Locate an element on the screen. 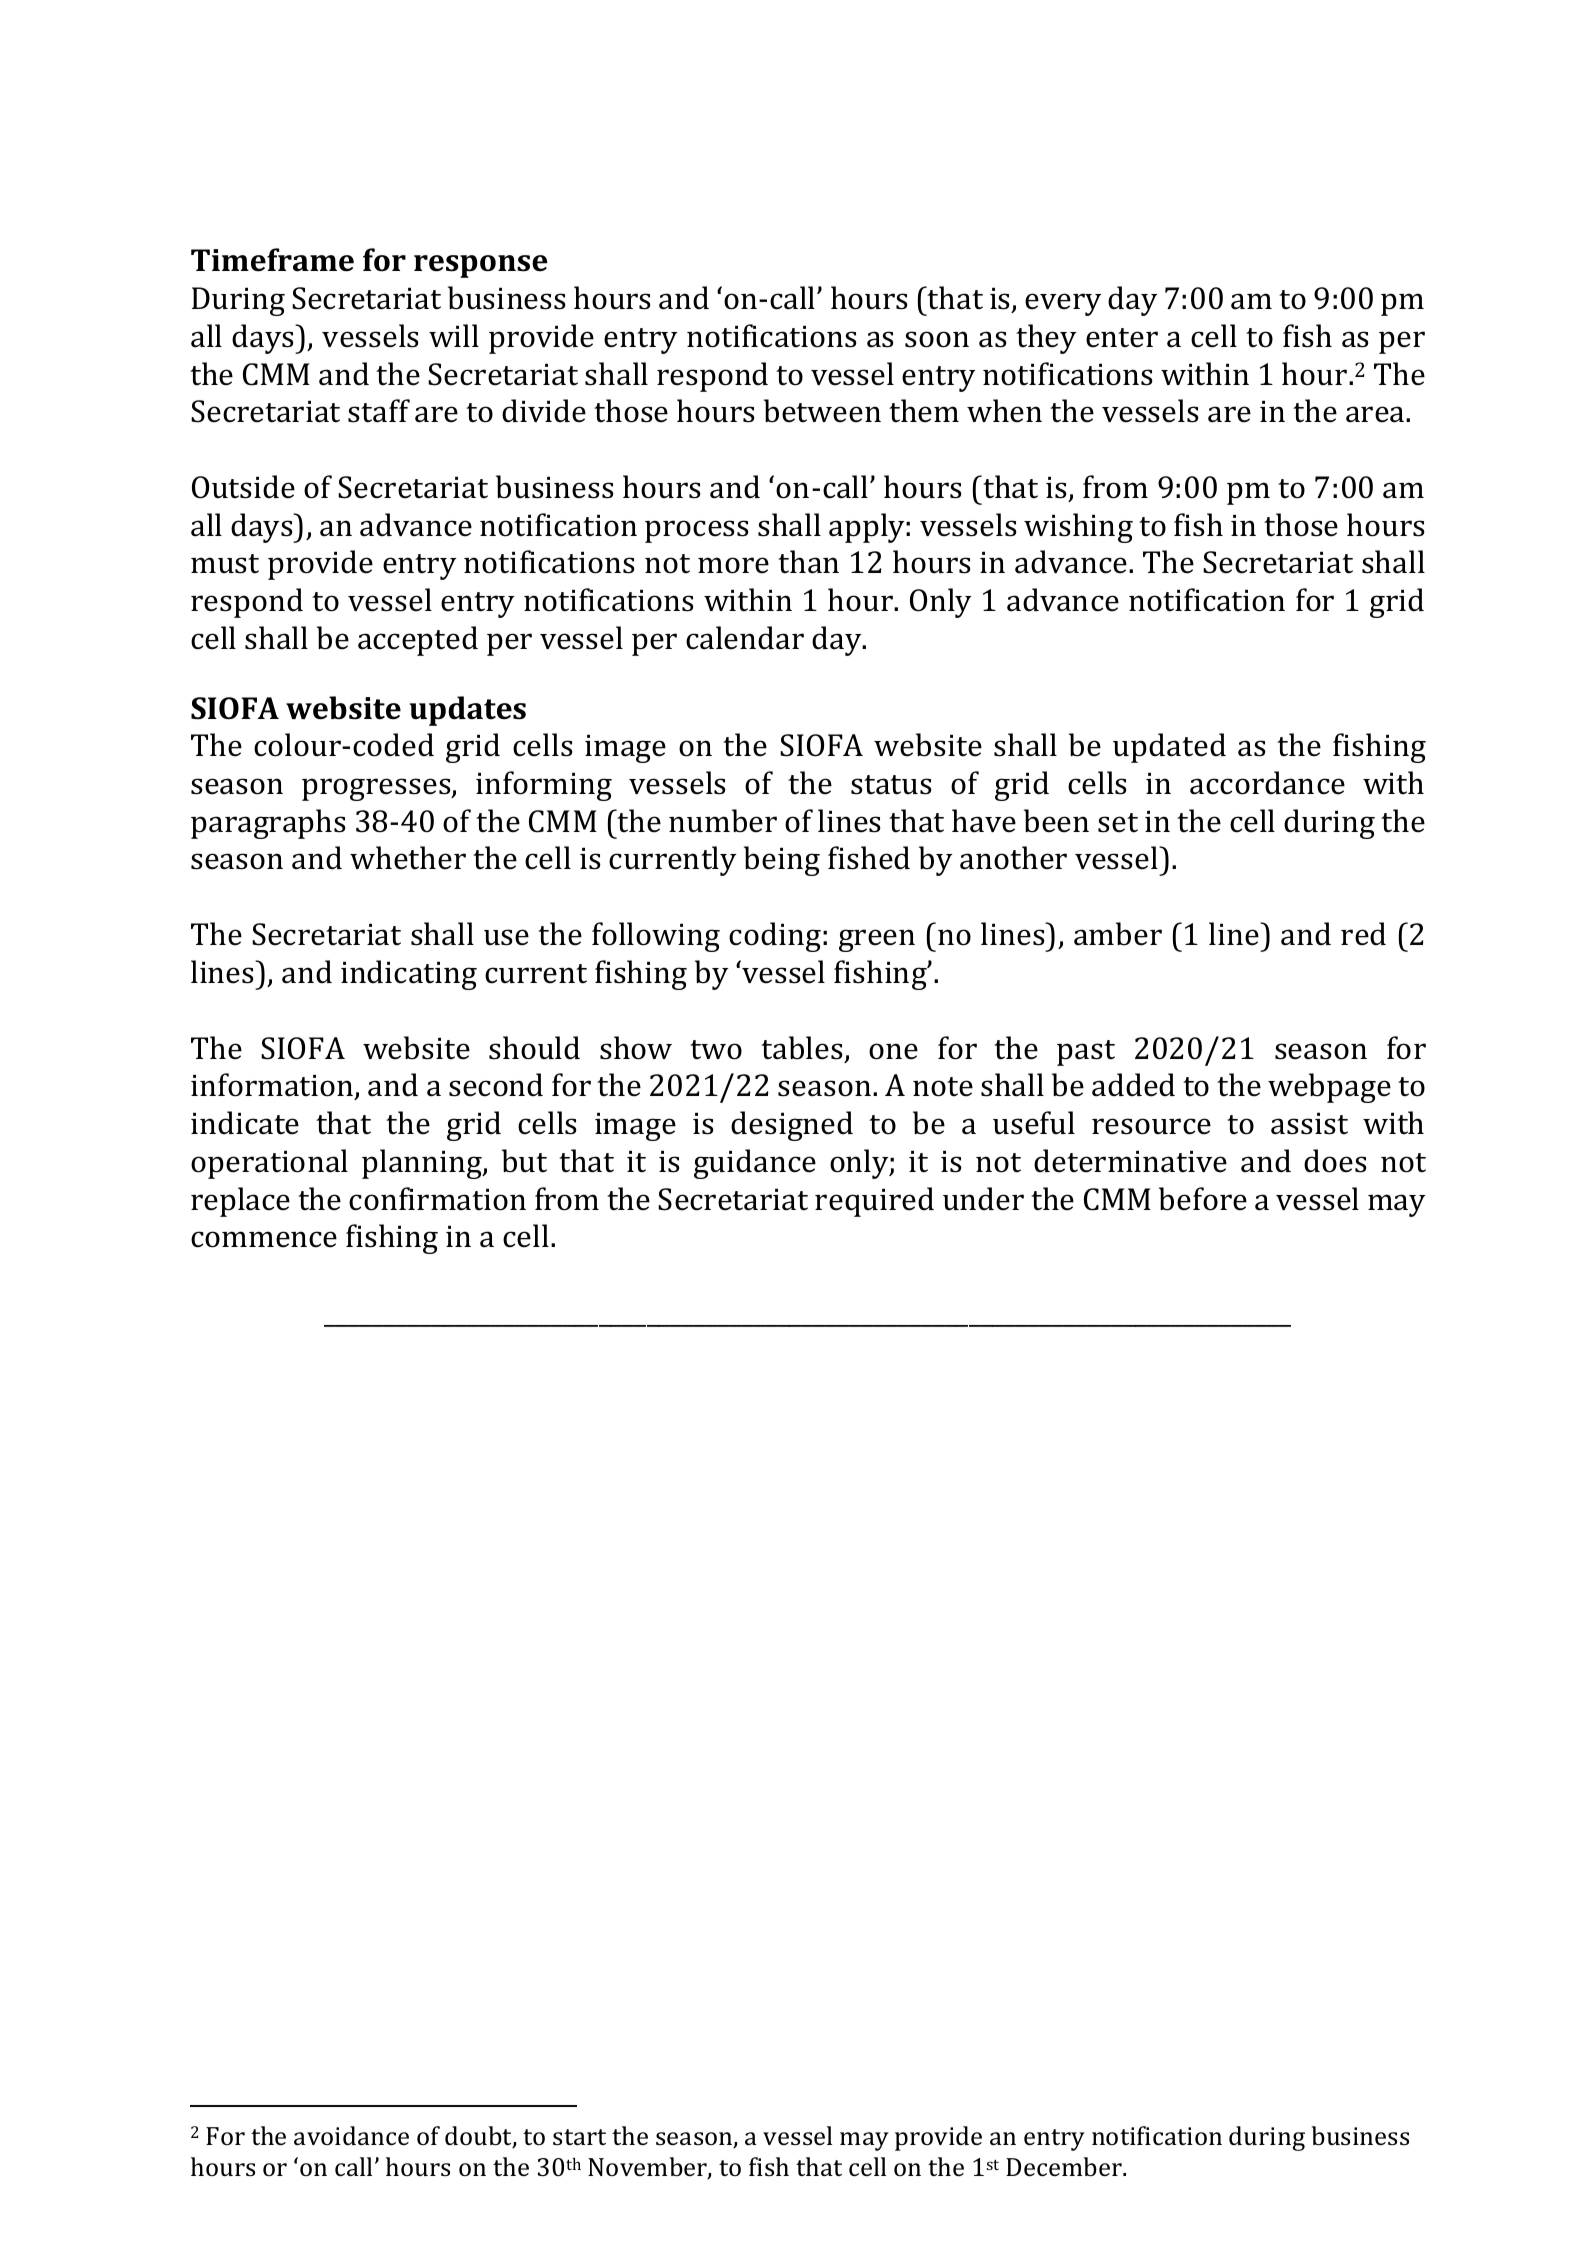 The width and height of the screenshot is (1596, 2259). progresses is located at coordinates (377, 789).
